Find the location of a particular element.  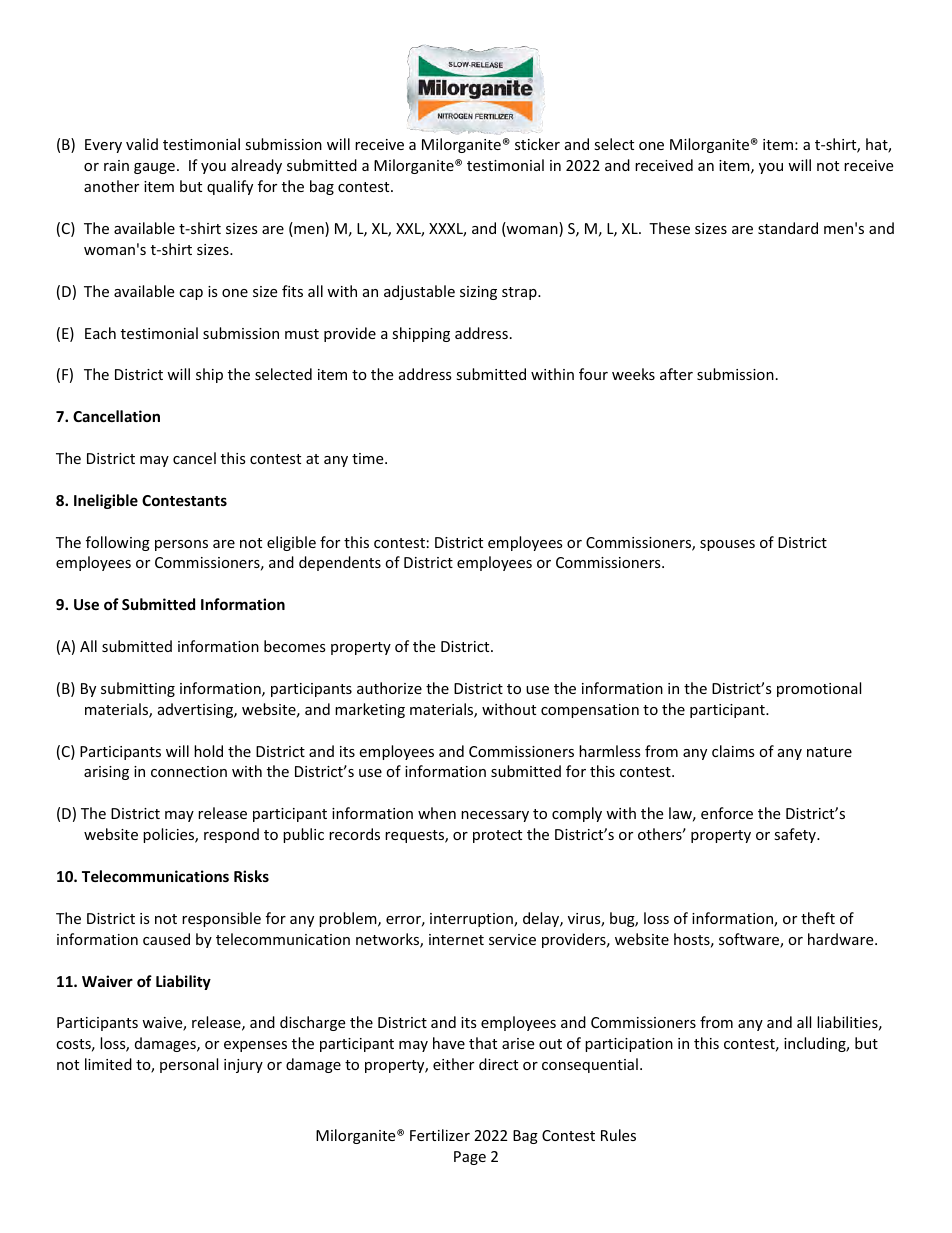

connection is located at coordinates (189, 771).
